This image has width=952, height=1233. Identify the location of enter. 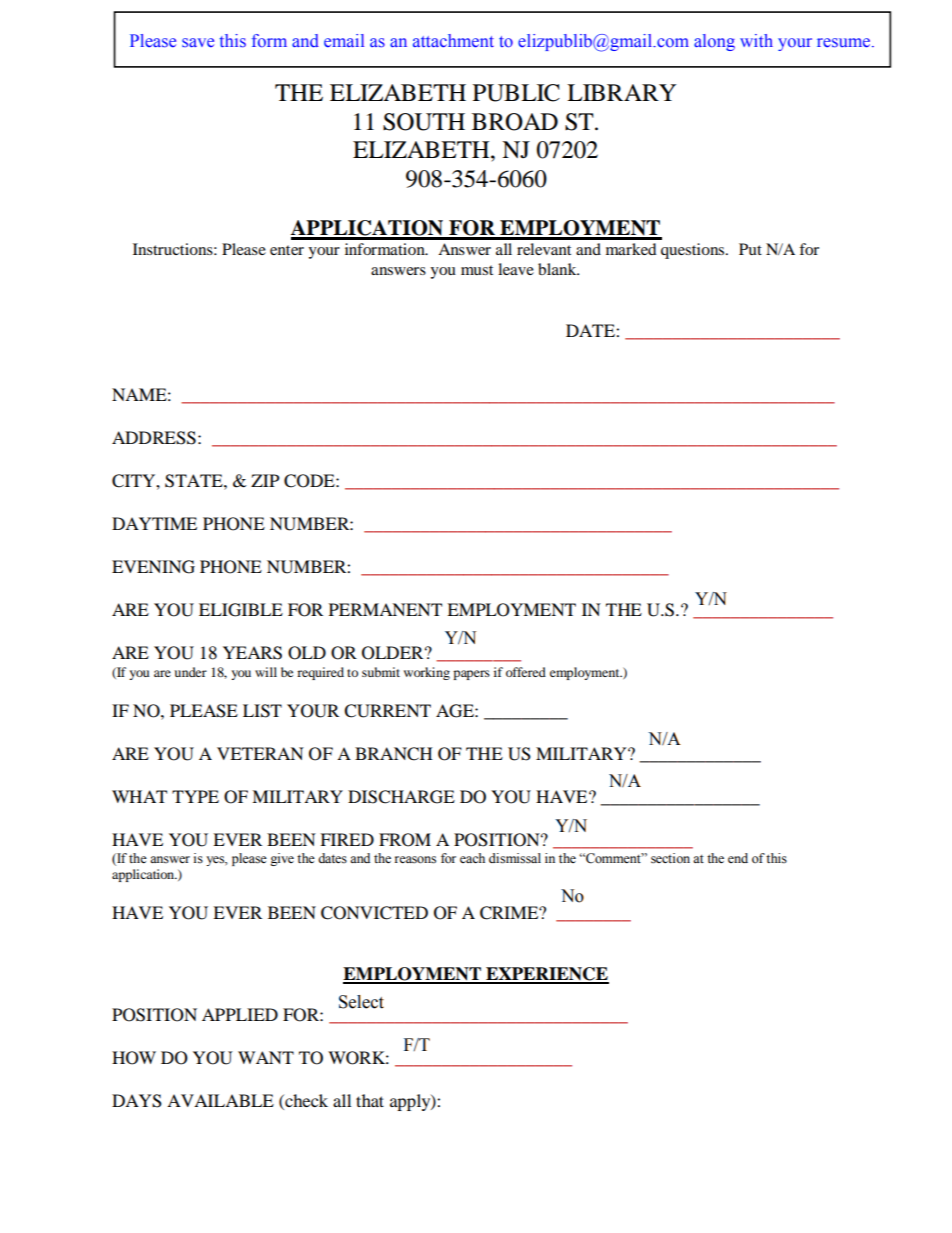
(287, 250).
